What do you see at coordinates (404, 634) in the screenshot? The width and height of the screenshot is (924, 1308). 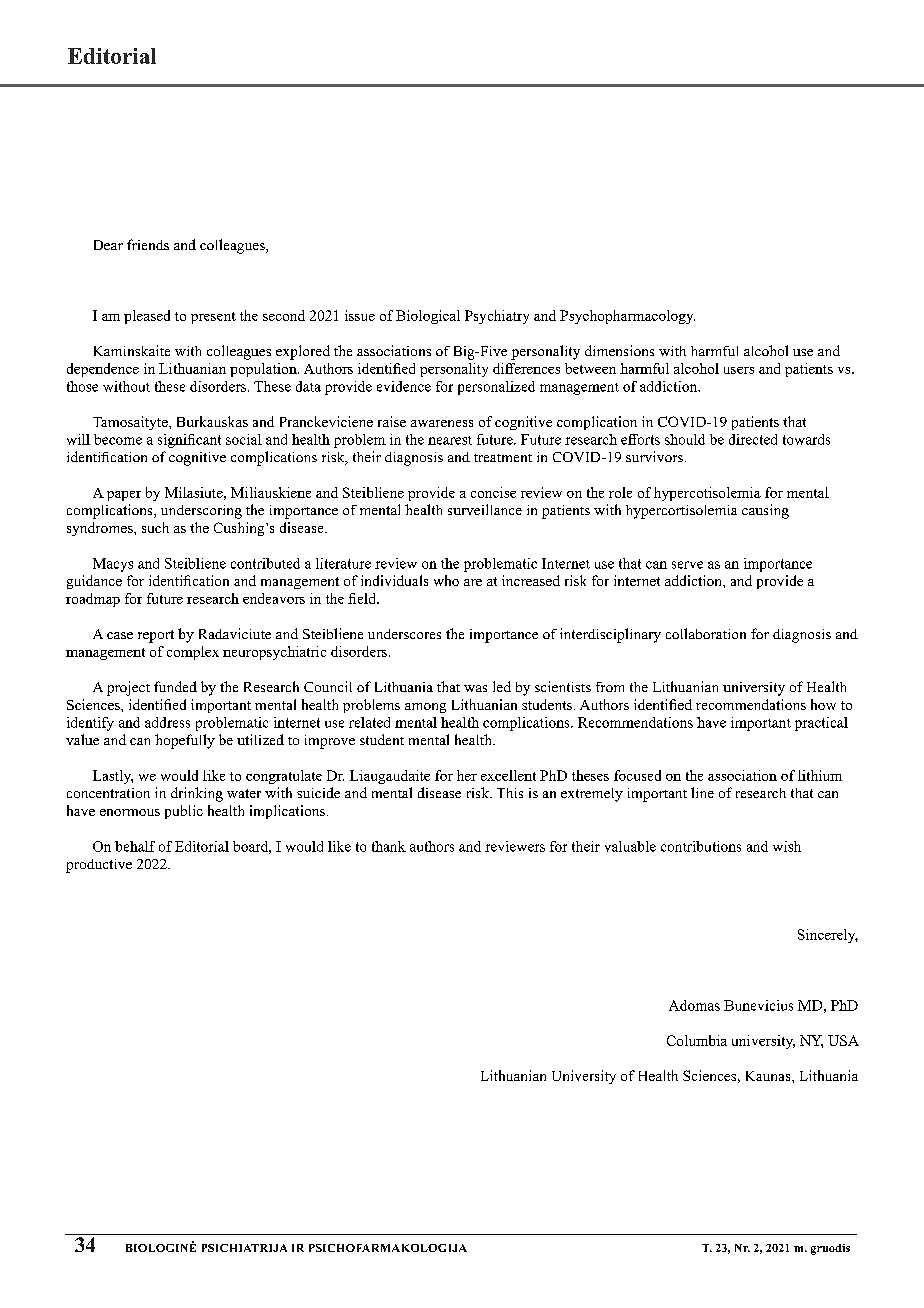 I see `underscores` at bounding box center [404, 634].
